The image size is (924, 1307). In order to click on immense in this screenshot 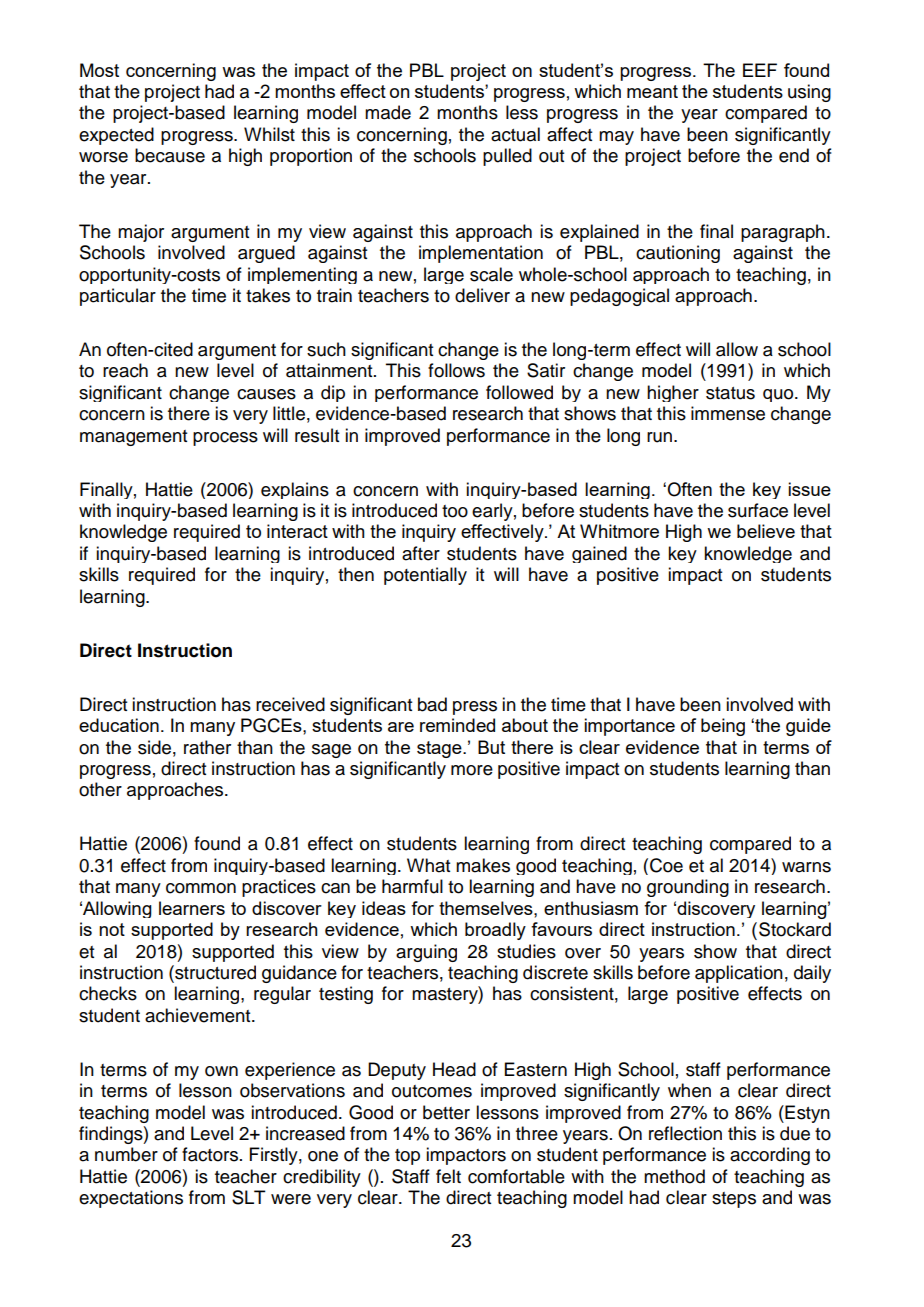, I will do `click(728, 413)`.
